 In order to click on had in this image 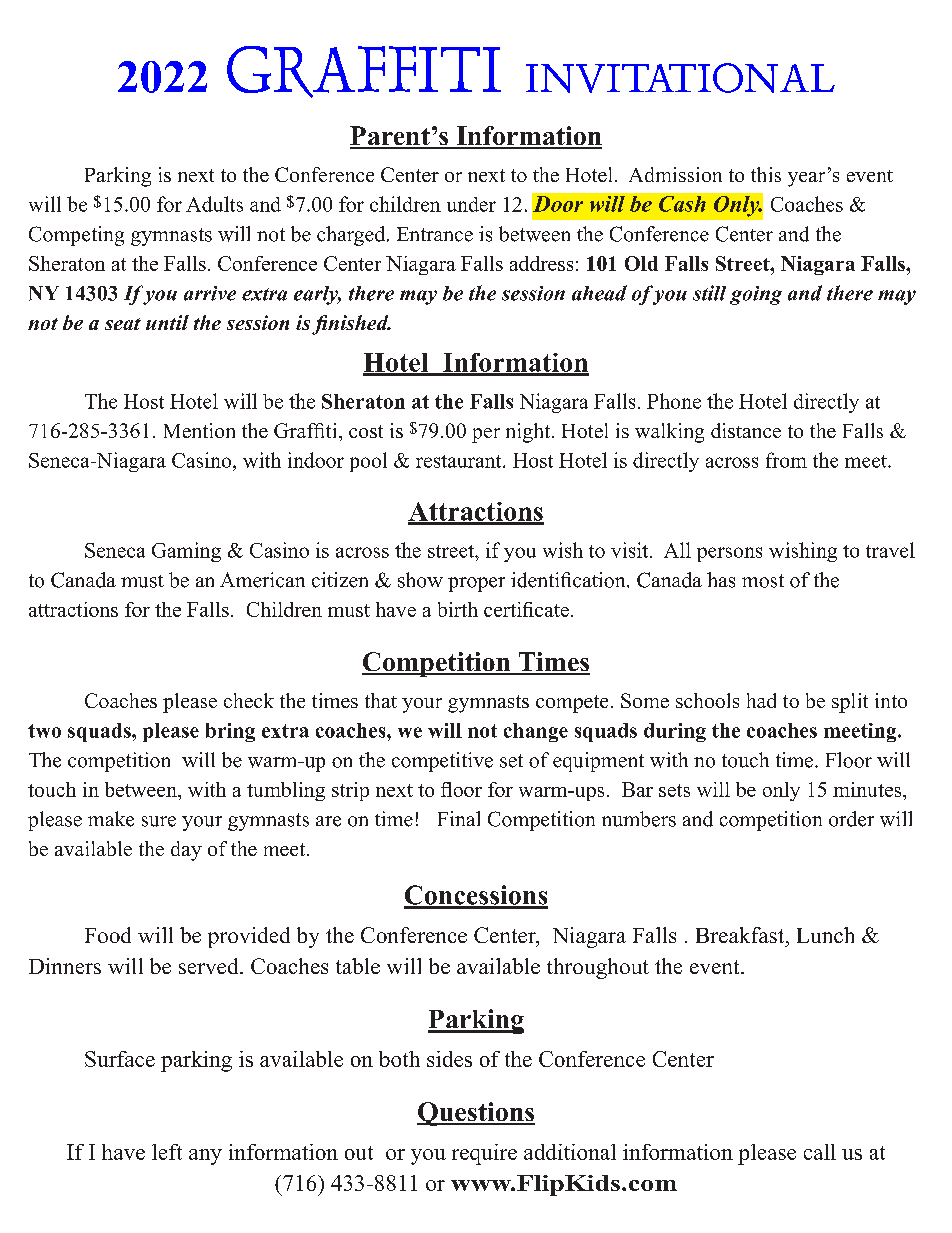, I will do `click(761, 700)`.
